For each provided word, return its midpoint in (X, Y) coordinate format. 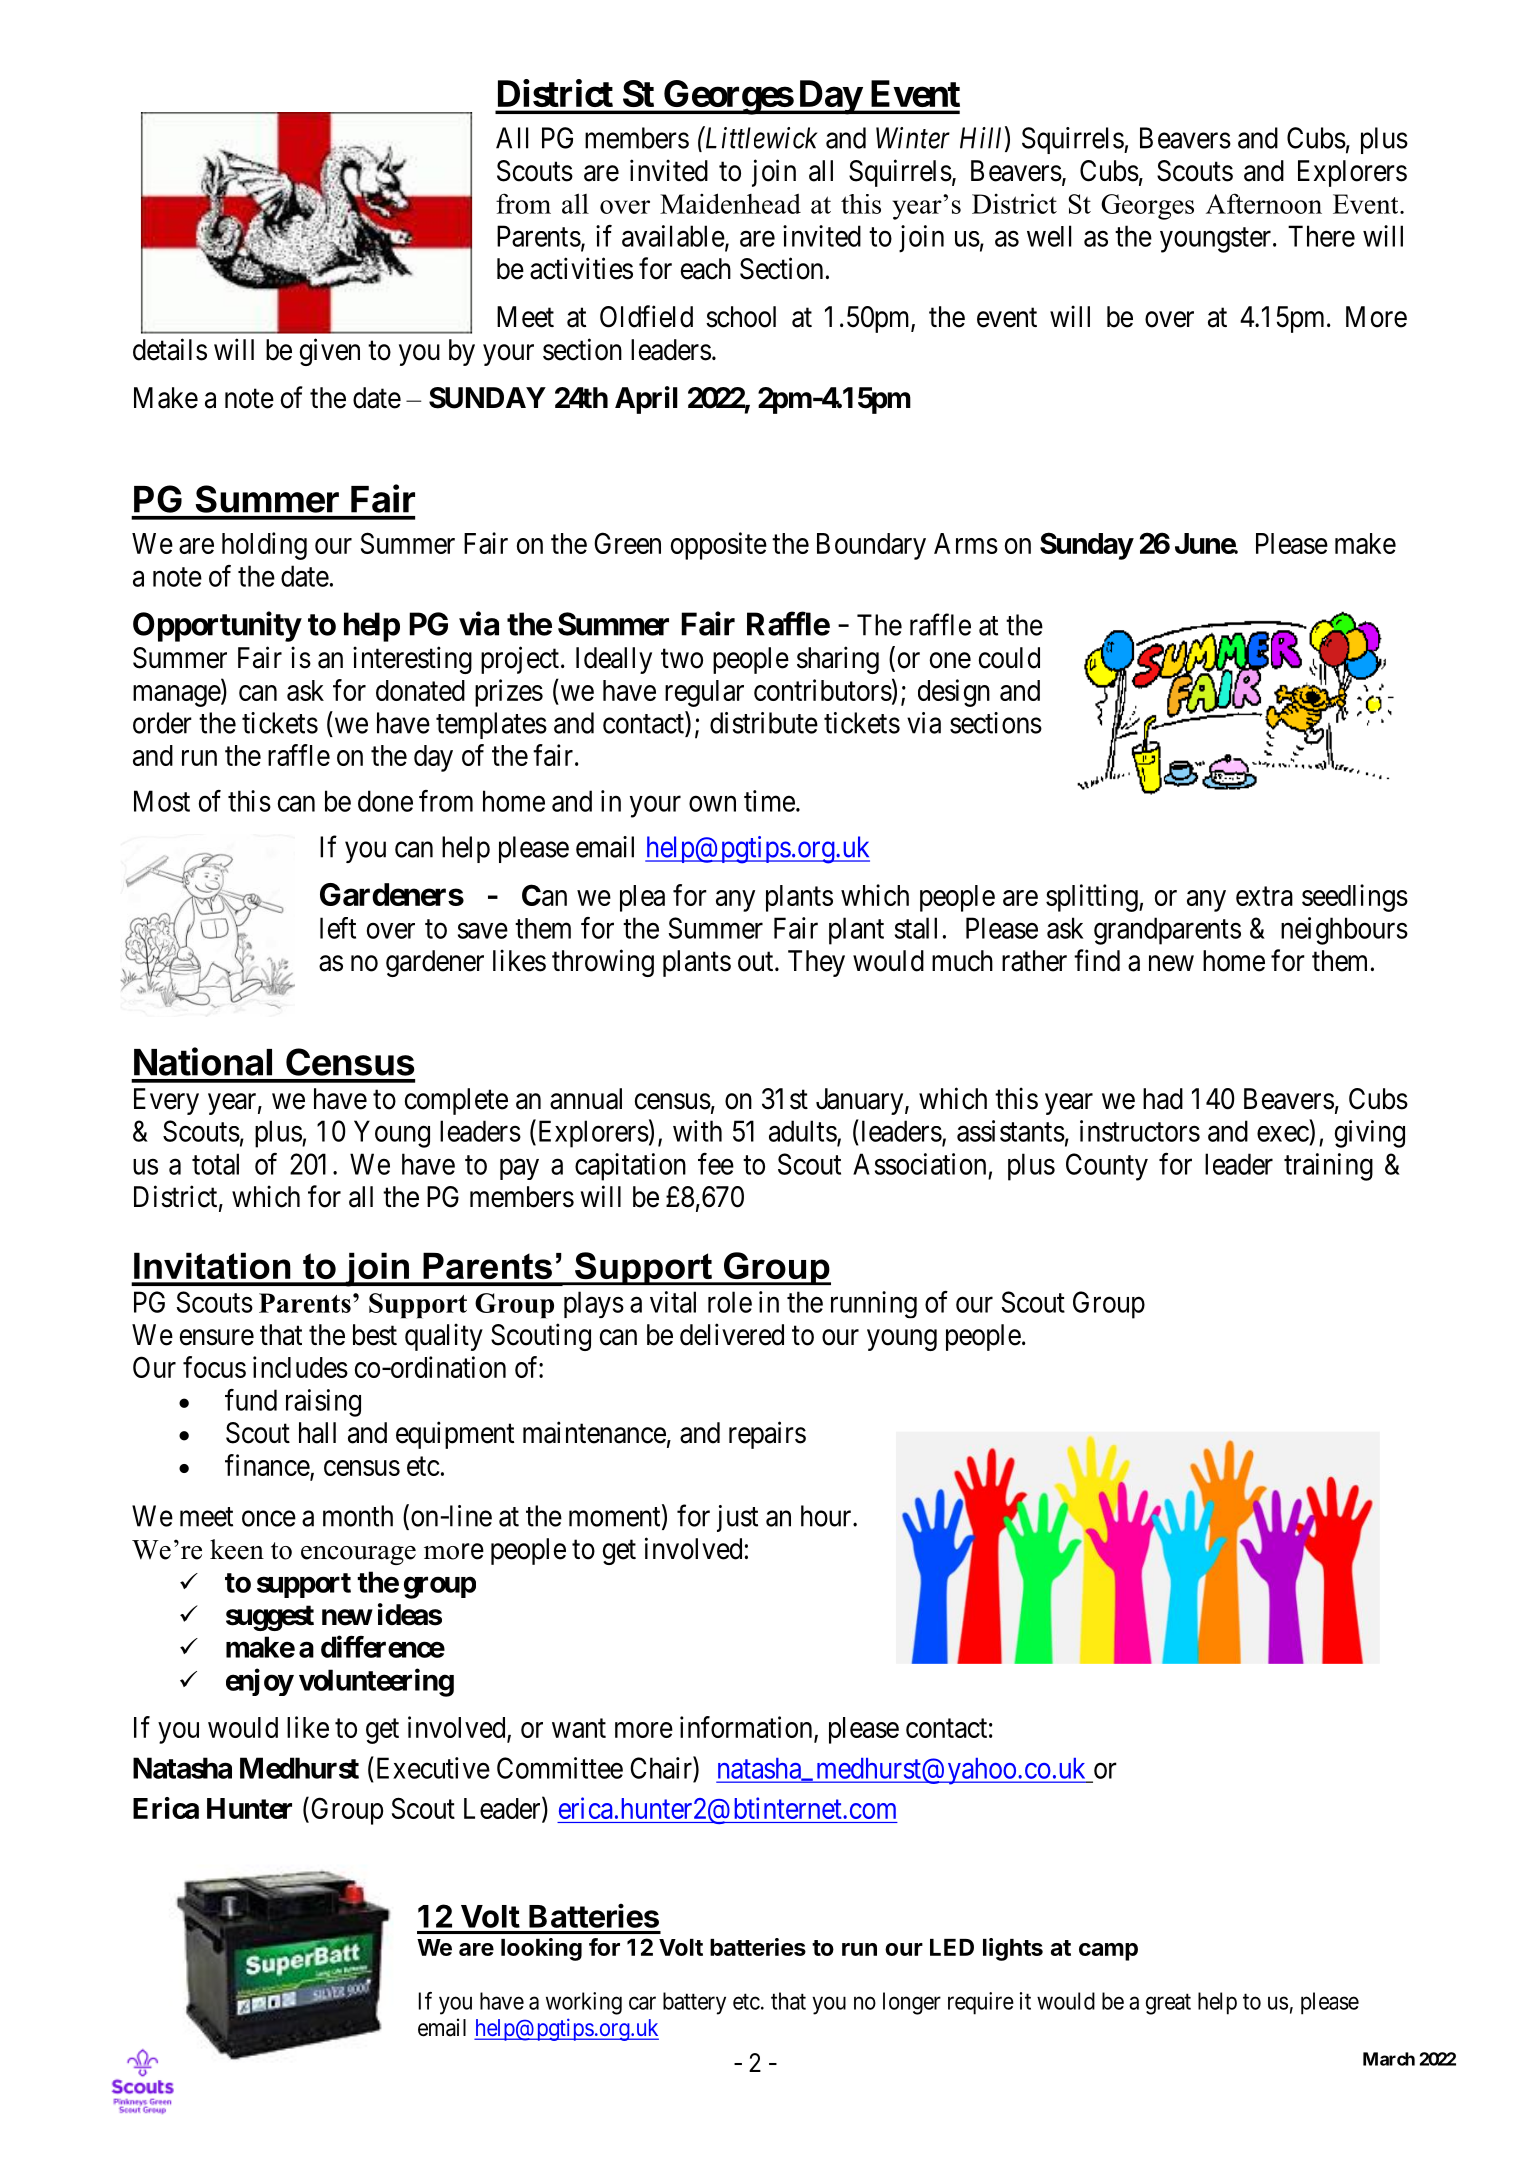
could (1009, 658)
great (1168, 2004)
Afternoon (1264, 203)
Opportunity (217, 626)
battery (694, 2003)
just (737, 1518)
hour (827, 1516)
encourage (358, 1555)
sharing (838, 660)
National (203, 1061)
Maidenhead (730, 203)
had (1163, 1099)
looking (541, 1949)
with (697, 1131)
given (330, 352)
